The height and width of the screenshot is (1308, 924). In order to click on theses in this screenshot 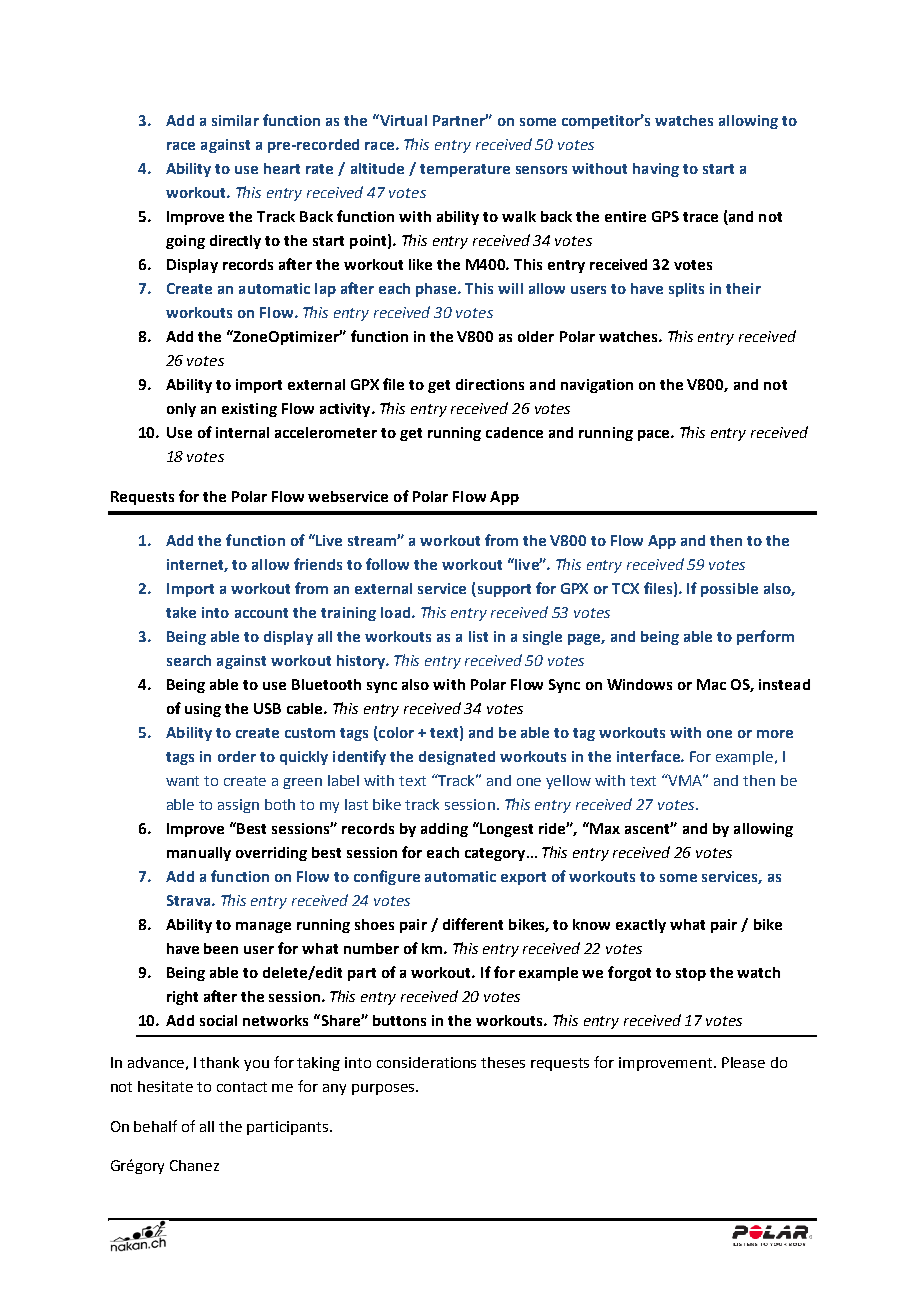, I will do `click(503, 1062)`.
